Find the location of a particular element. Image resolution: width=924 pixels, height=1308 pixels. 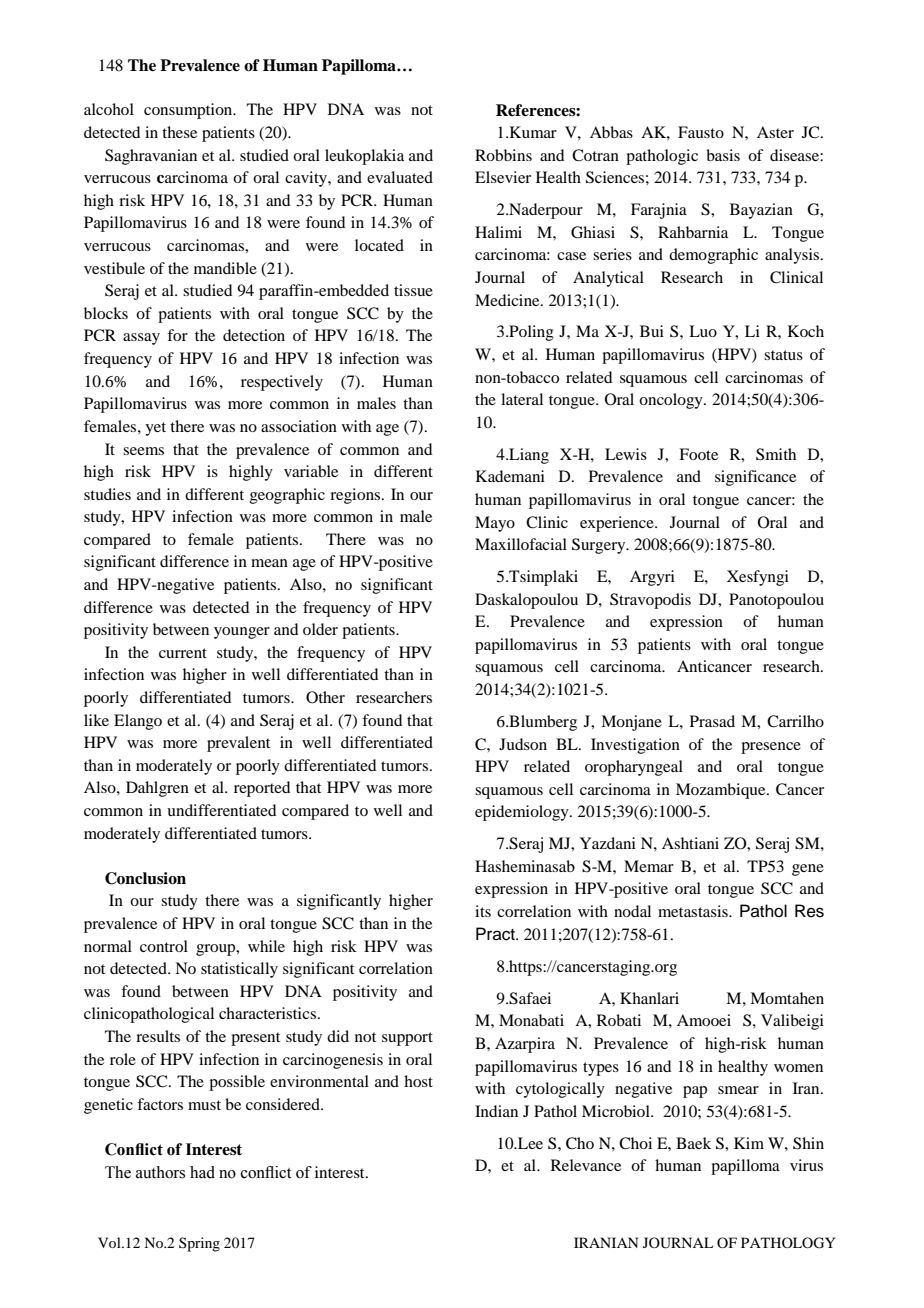

control is located at coordinates (164, 946).
